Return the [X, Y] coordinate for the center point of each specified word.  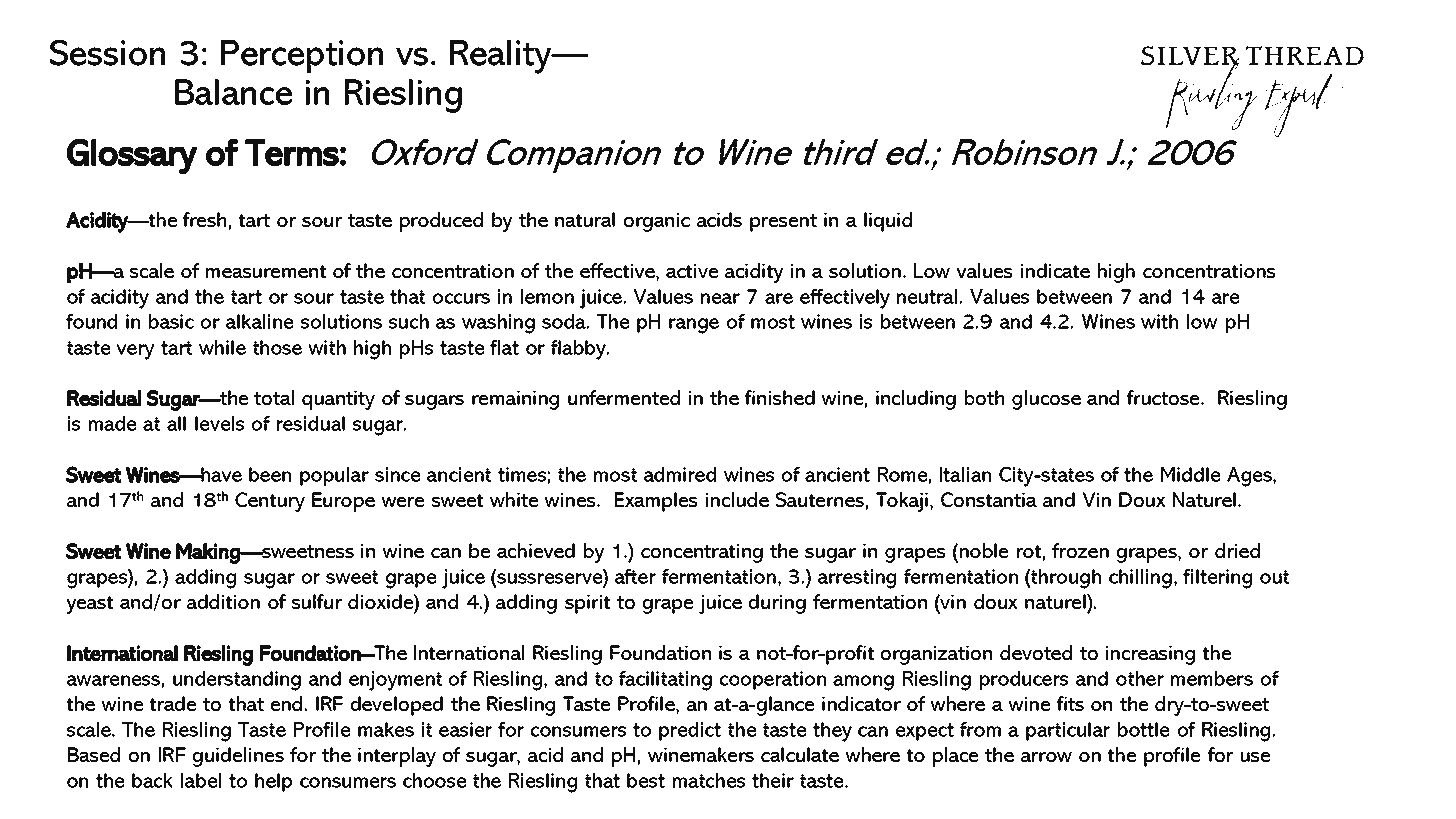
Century [270, 502]
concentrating [702, 553]
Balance [233, 92]
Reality [502, 57]
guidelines [238, 757]
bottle [1143, 729]
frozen [1080, 550]
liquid [888, 222]
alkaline [259, 321]
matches [709, 780]
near [720, 298]
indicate [1055, 270]
